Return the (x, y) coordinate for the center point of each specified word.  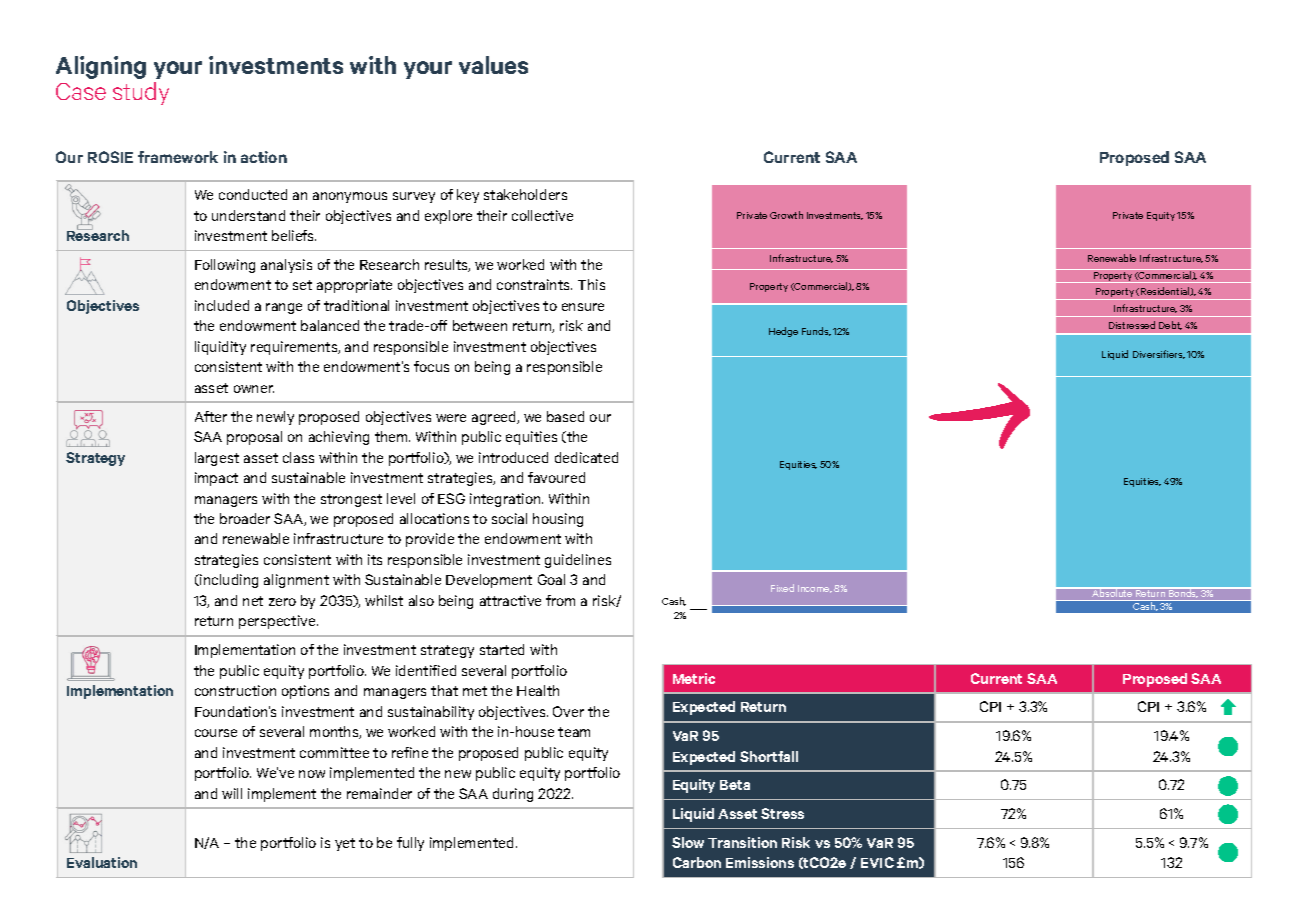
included (222, 305)
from (560, 600)
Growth (786, 215)
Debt (1170, 325)
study (141, 93)
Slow (688, 842)
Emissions (760, 862)
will (232, 793)
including (228, 581)
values (493, 65)
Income (815, 589)
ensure (583, 307)
